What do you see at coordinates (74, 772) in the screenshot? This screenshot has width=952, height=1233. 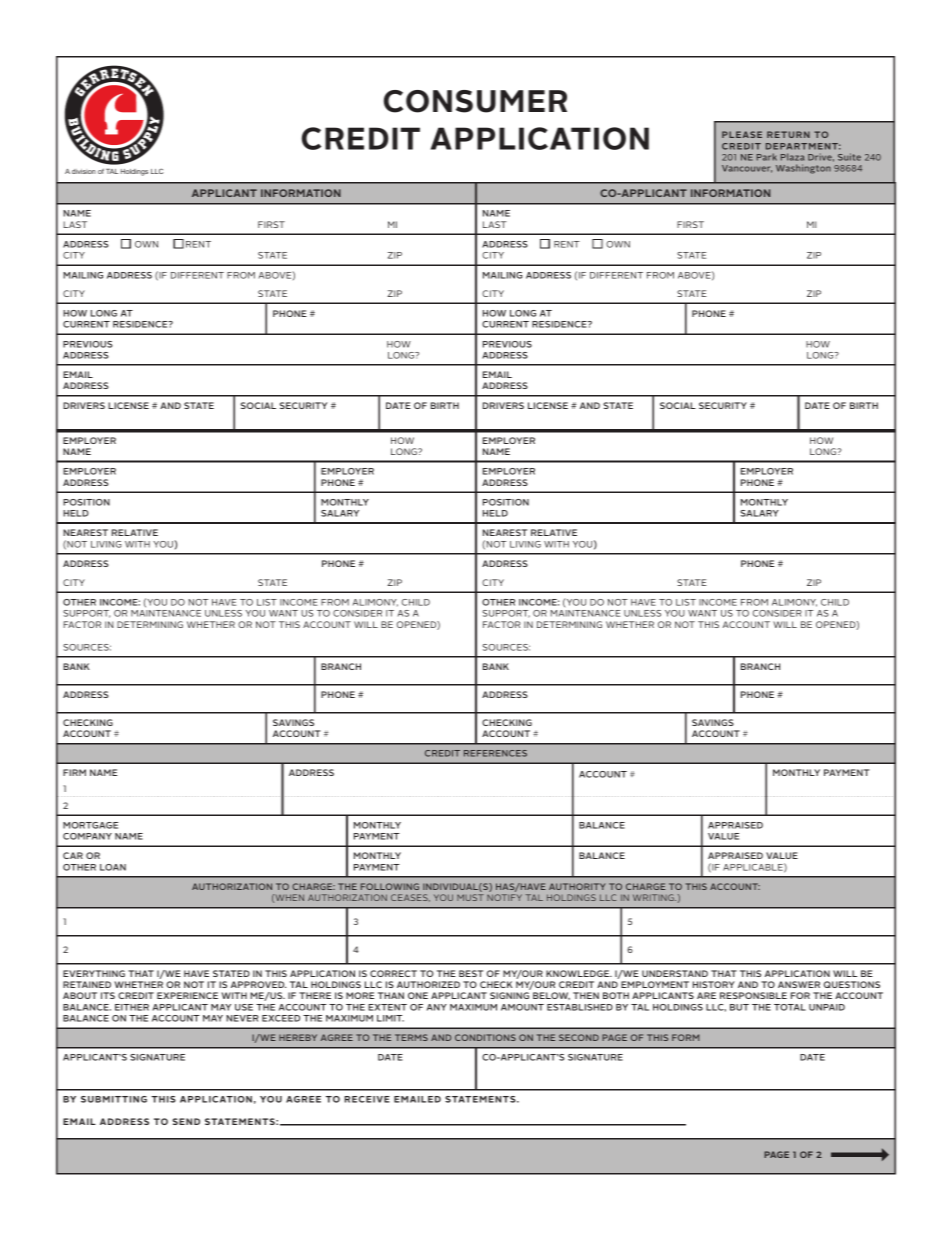 I see `FIRM` at bounding box center [74, 772].
